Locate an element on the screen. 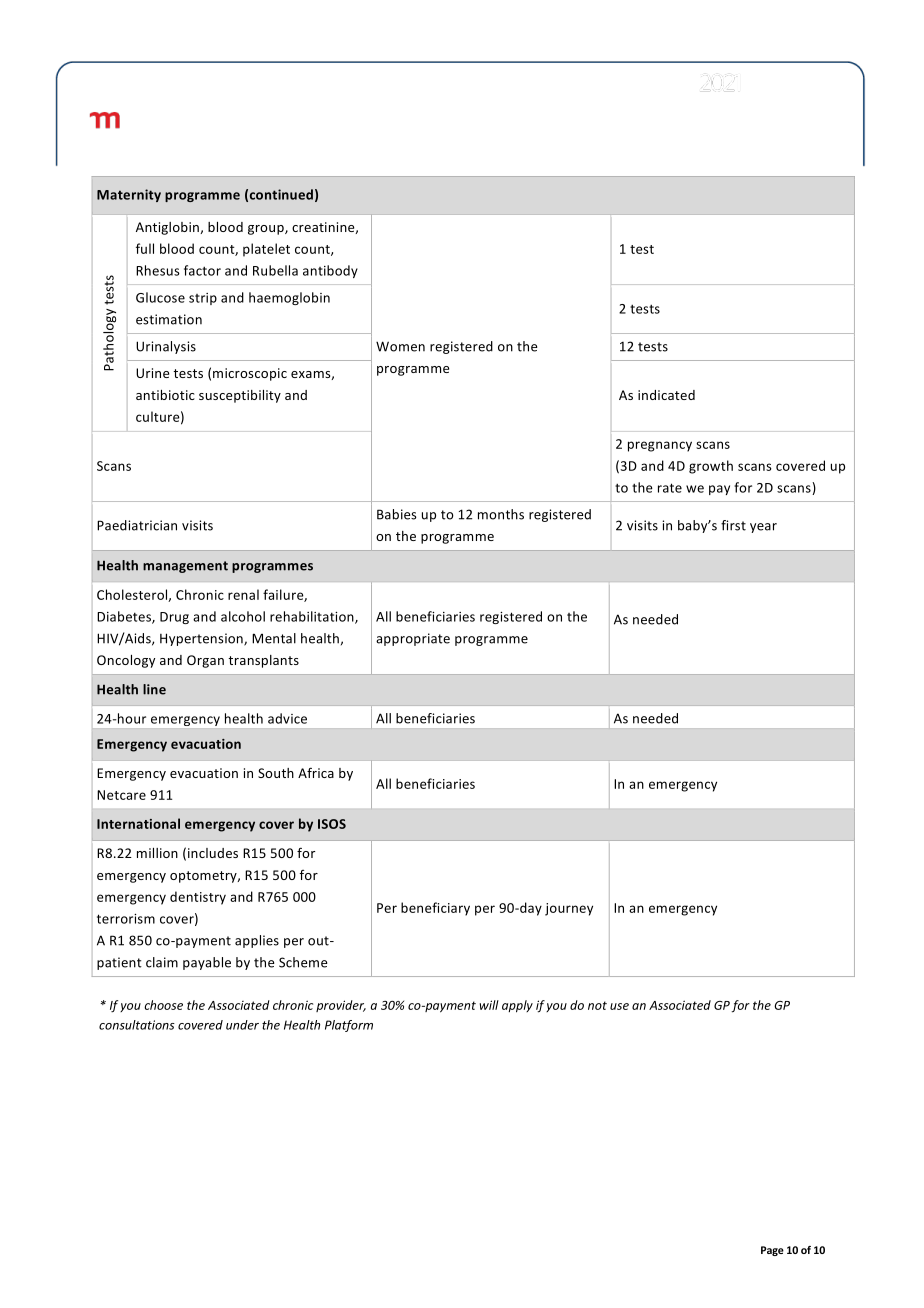 The image size is (924, 1308). will is located at coordinates (489, 1005).
